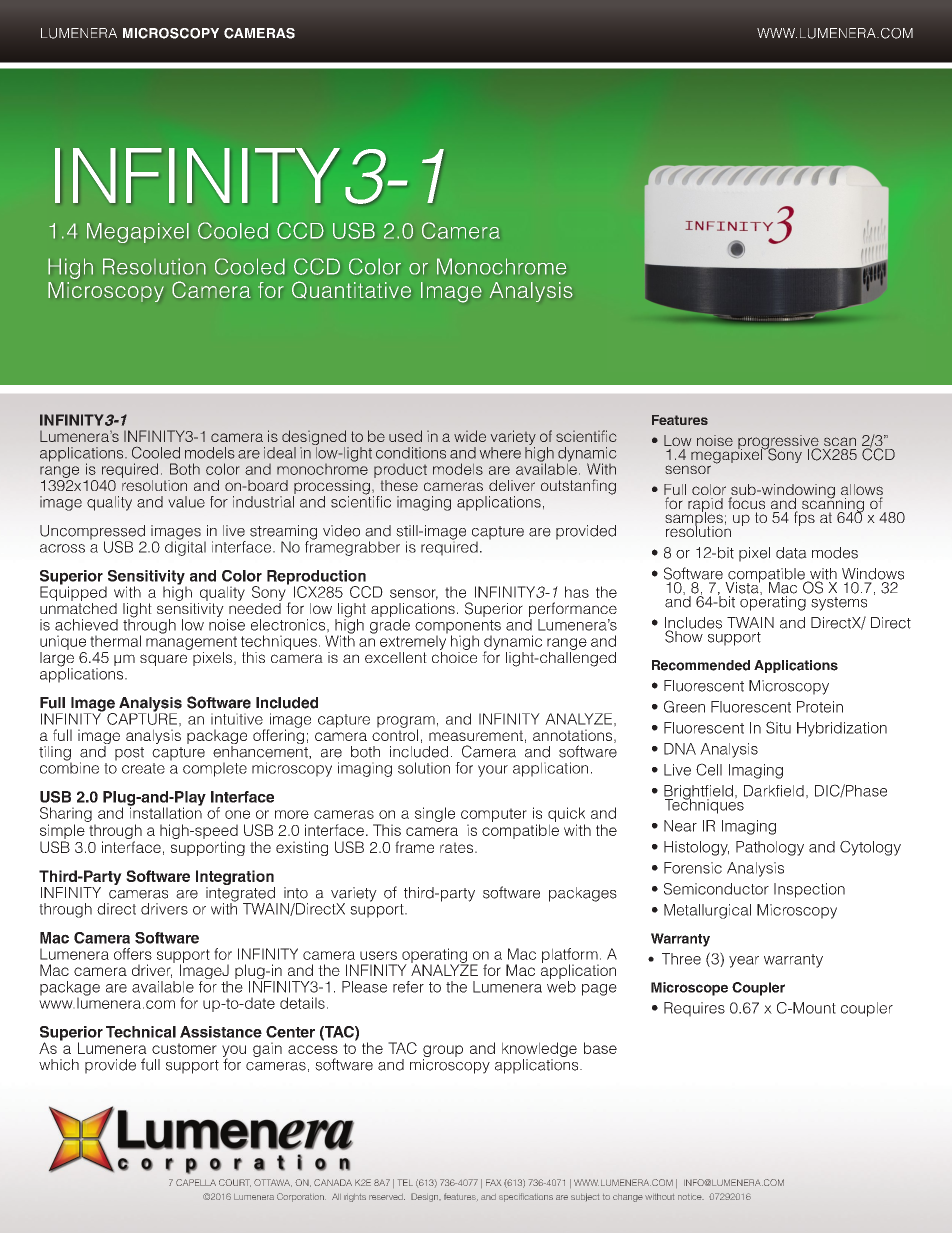  Describe the element at coordinates (196, 1182) in the page. I see `CAPELLA` at that location.
